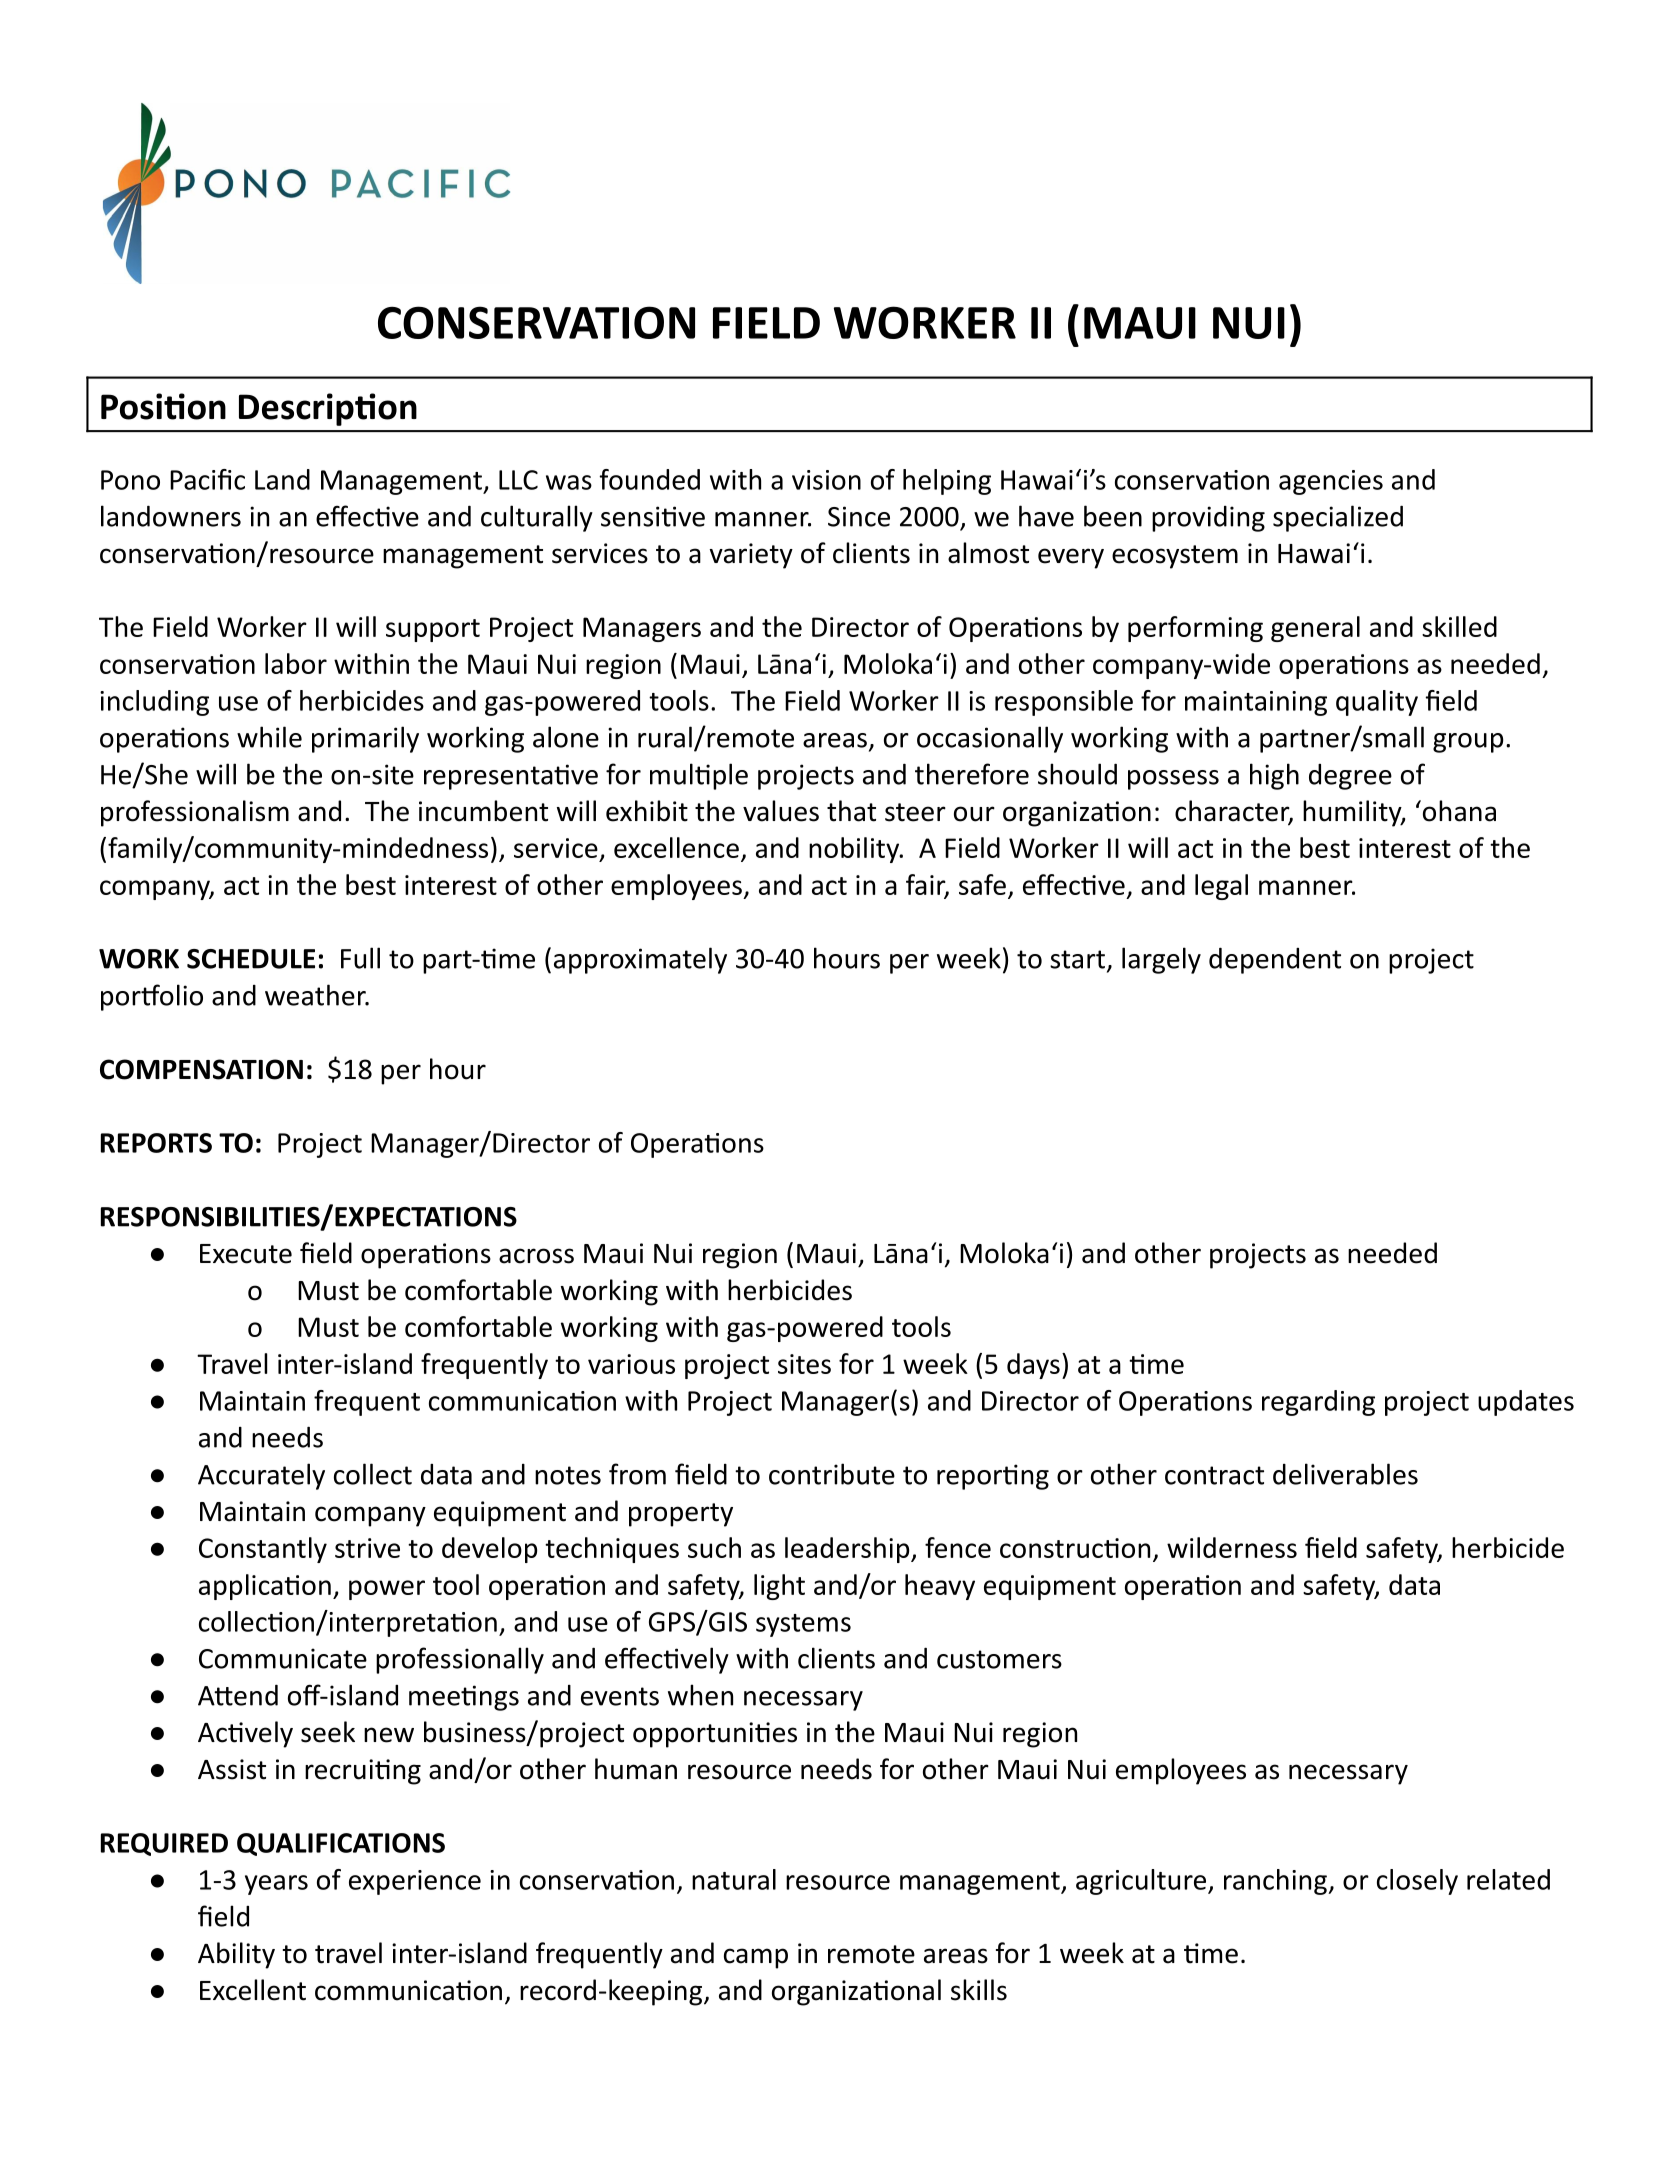 The width and height of the document is (1679, 2173). I want to click on camp, so click(756, 1958).
